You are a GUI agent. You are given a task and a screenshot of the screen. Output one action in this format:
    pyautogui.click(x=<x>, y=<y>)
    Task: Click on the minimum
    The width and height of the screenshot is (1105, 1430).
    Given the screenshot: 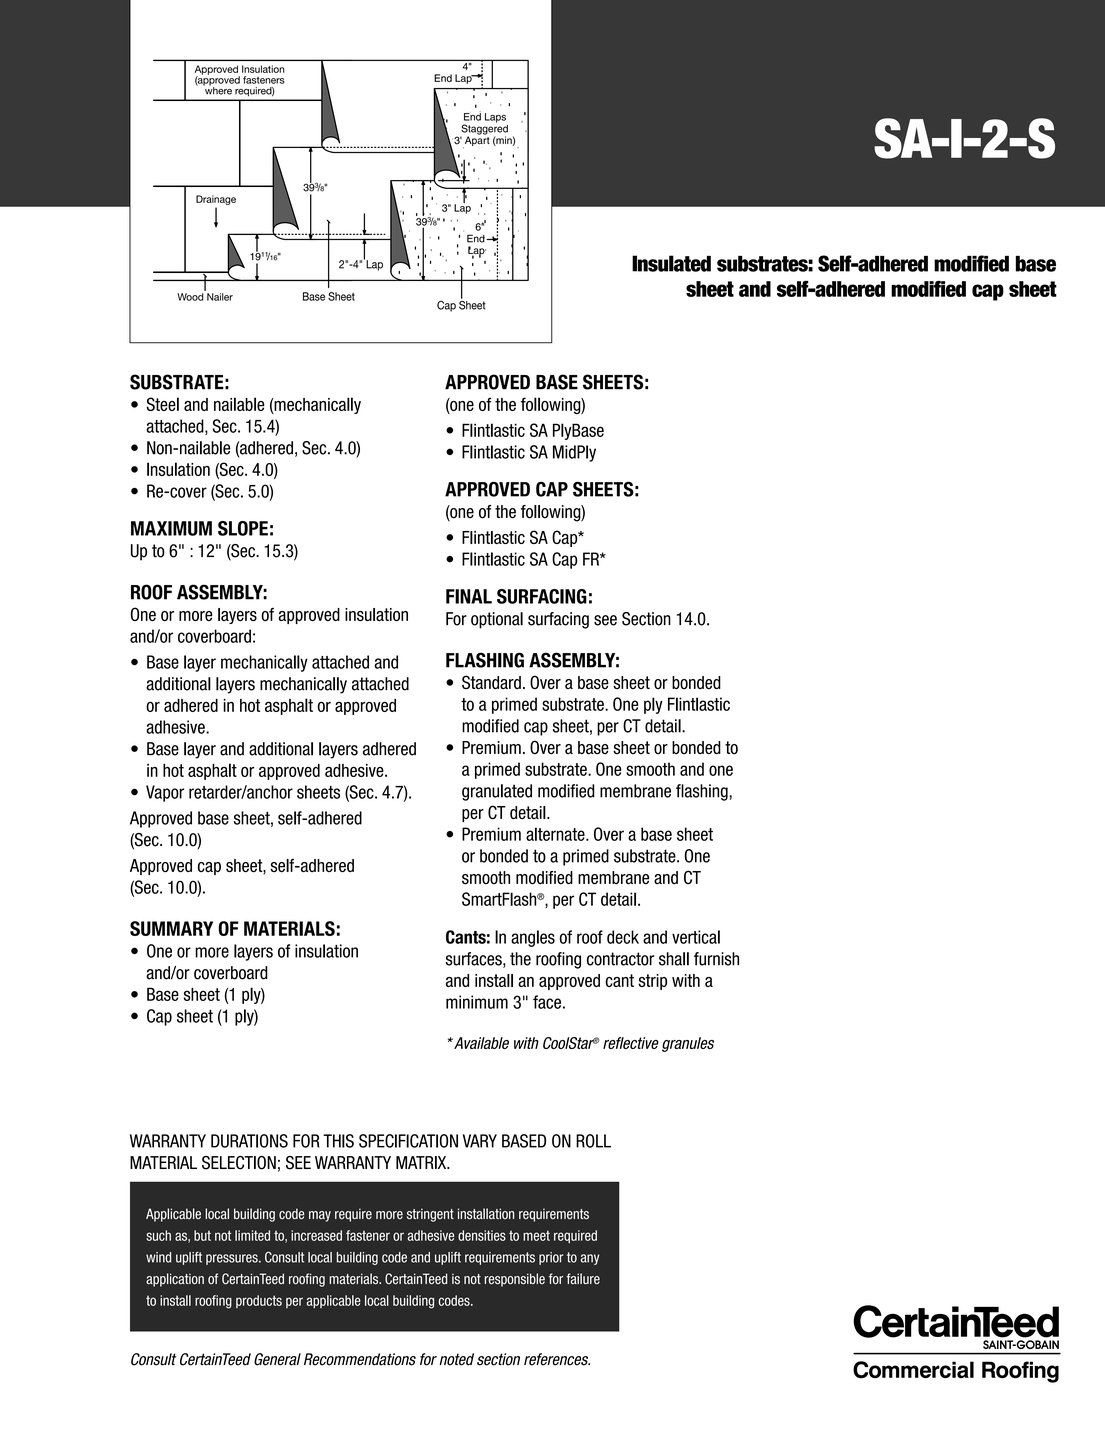 What is the action you would take?
    pyautogui.click(x=477, y=1002)
